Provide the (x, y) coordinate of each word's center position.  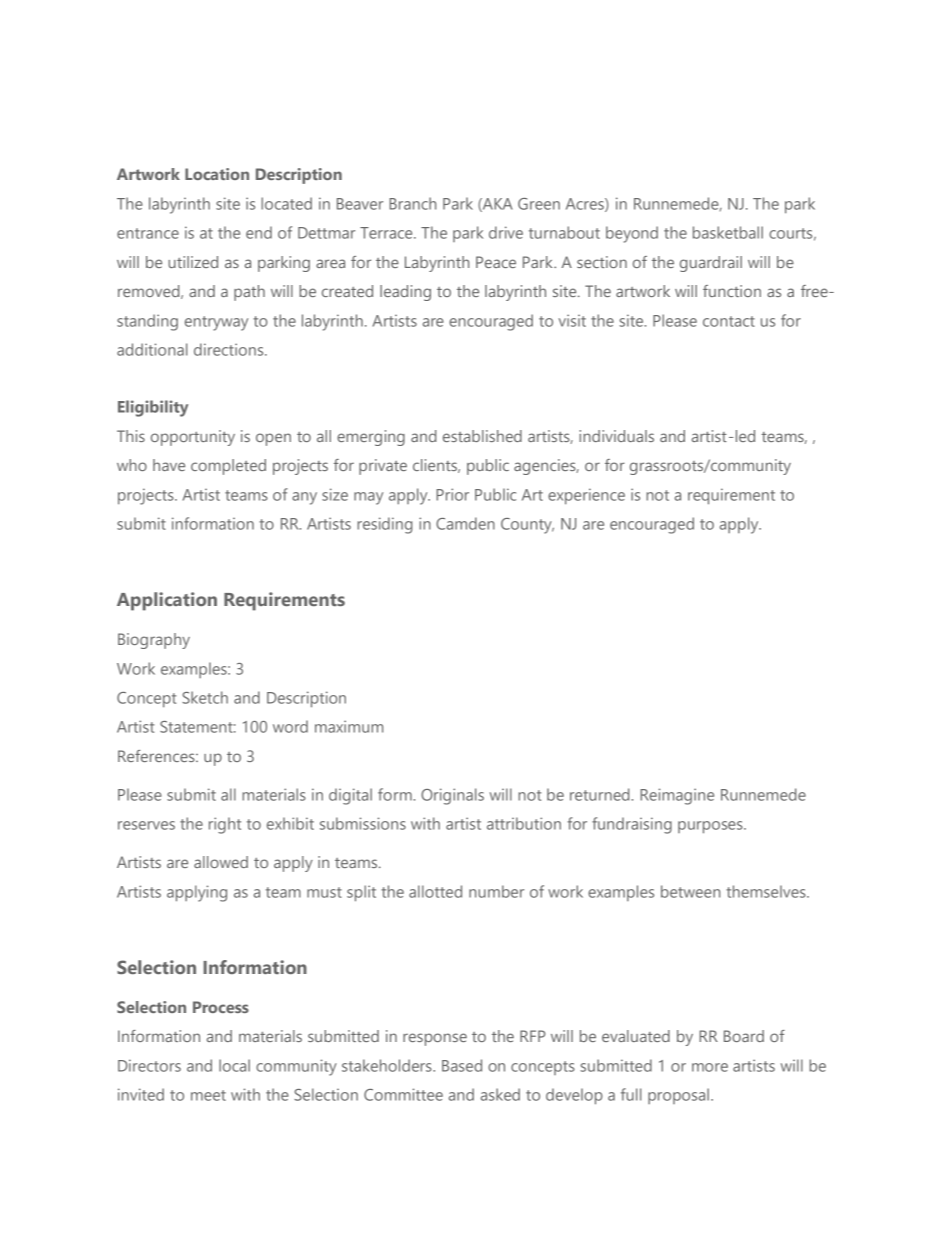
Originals (452, 796)
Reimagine (677, 796)
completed (228, 467)
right (225, 825)
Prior (452, 494)
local (234, 1065)
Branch (412, 203)
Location (217, 174)
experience (586, 496)
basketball (728, 232)
